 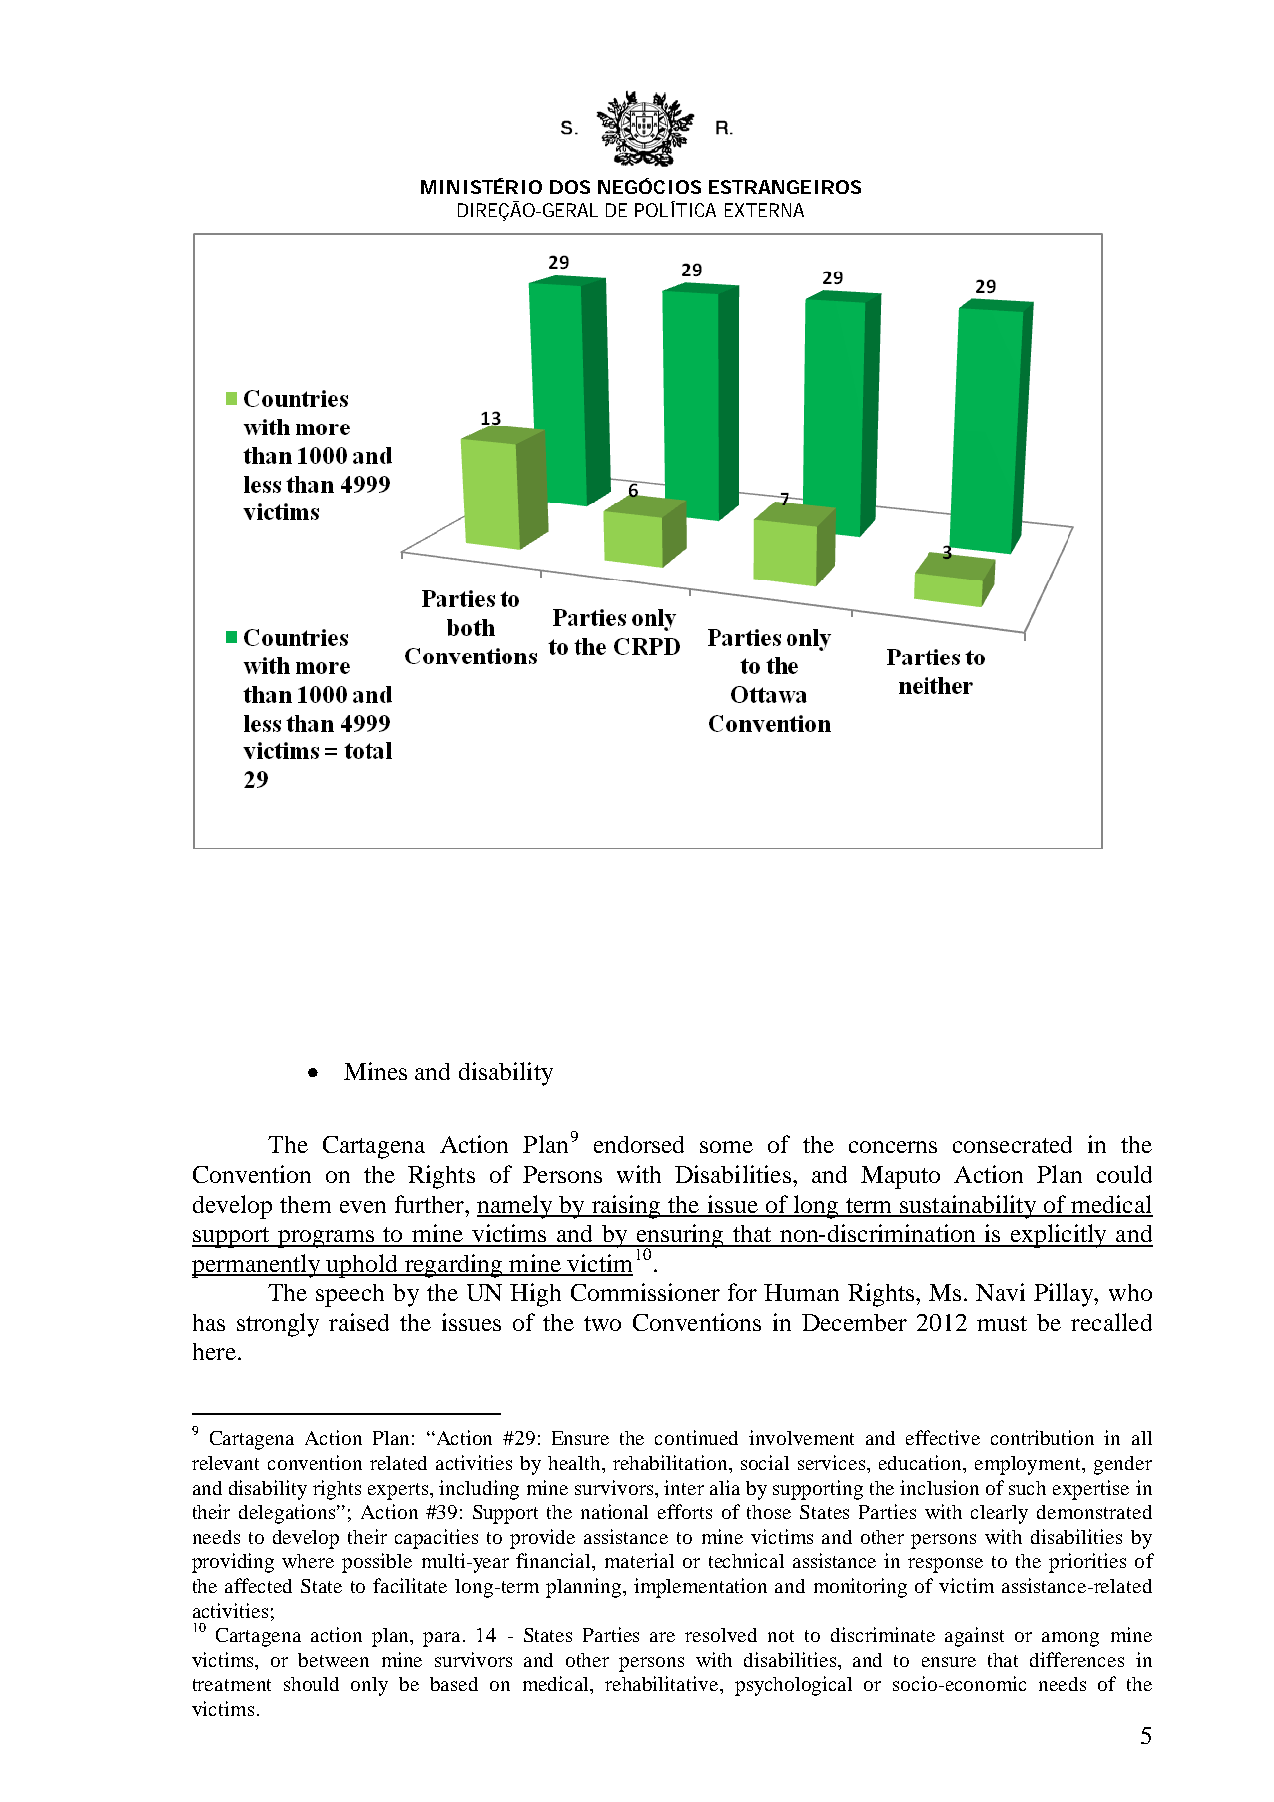 I want to click on concerns, so click(x=893, y=1147).
